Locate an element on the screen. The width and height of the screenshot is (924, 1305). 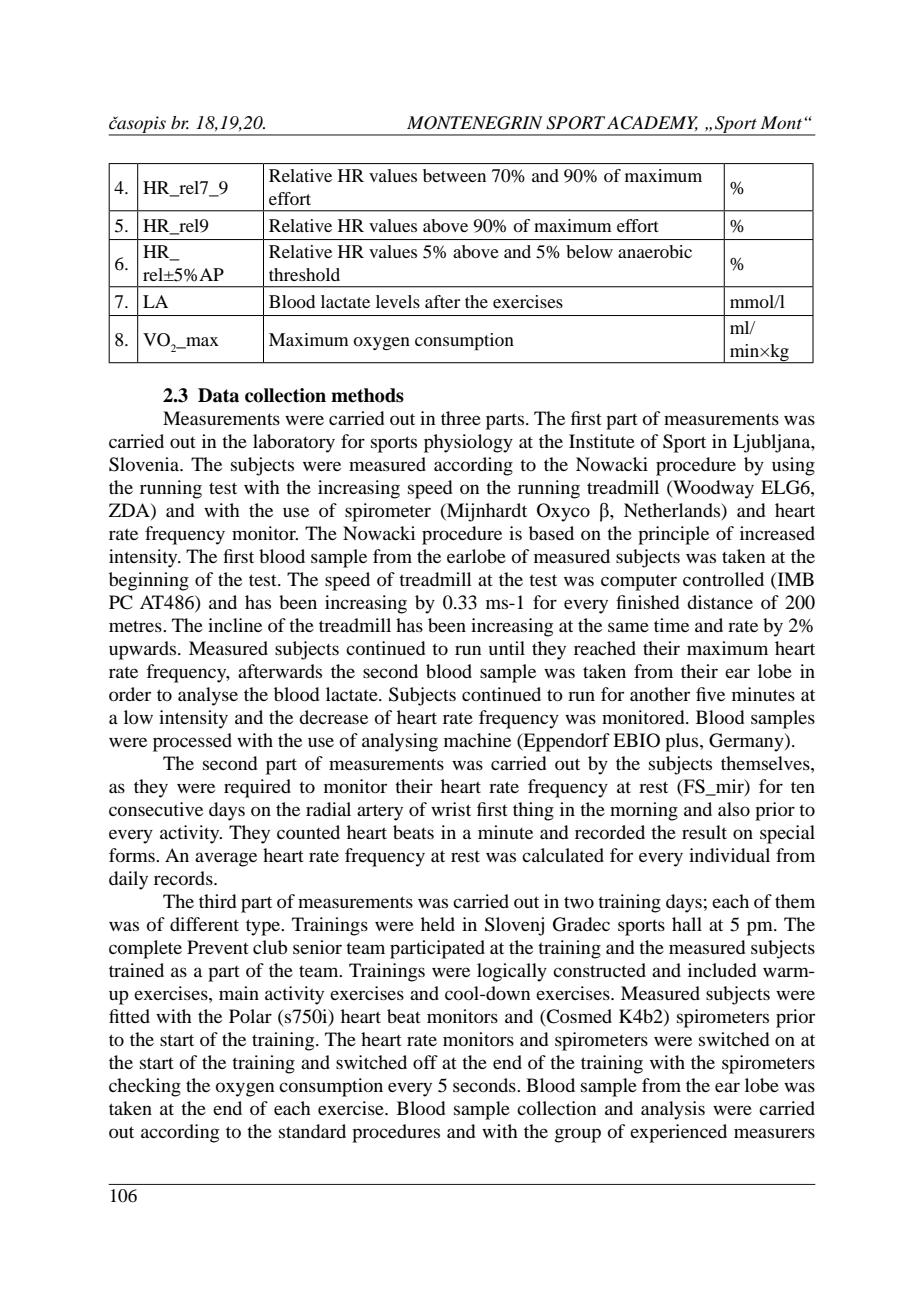
between is located at coordinates (454, 175).
